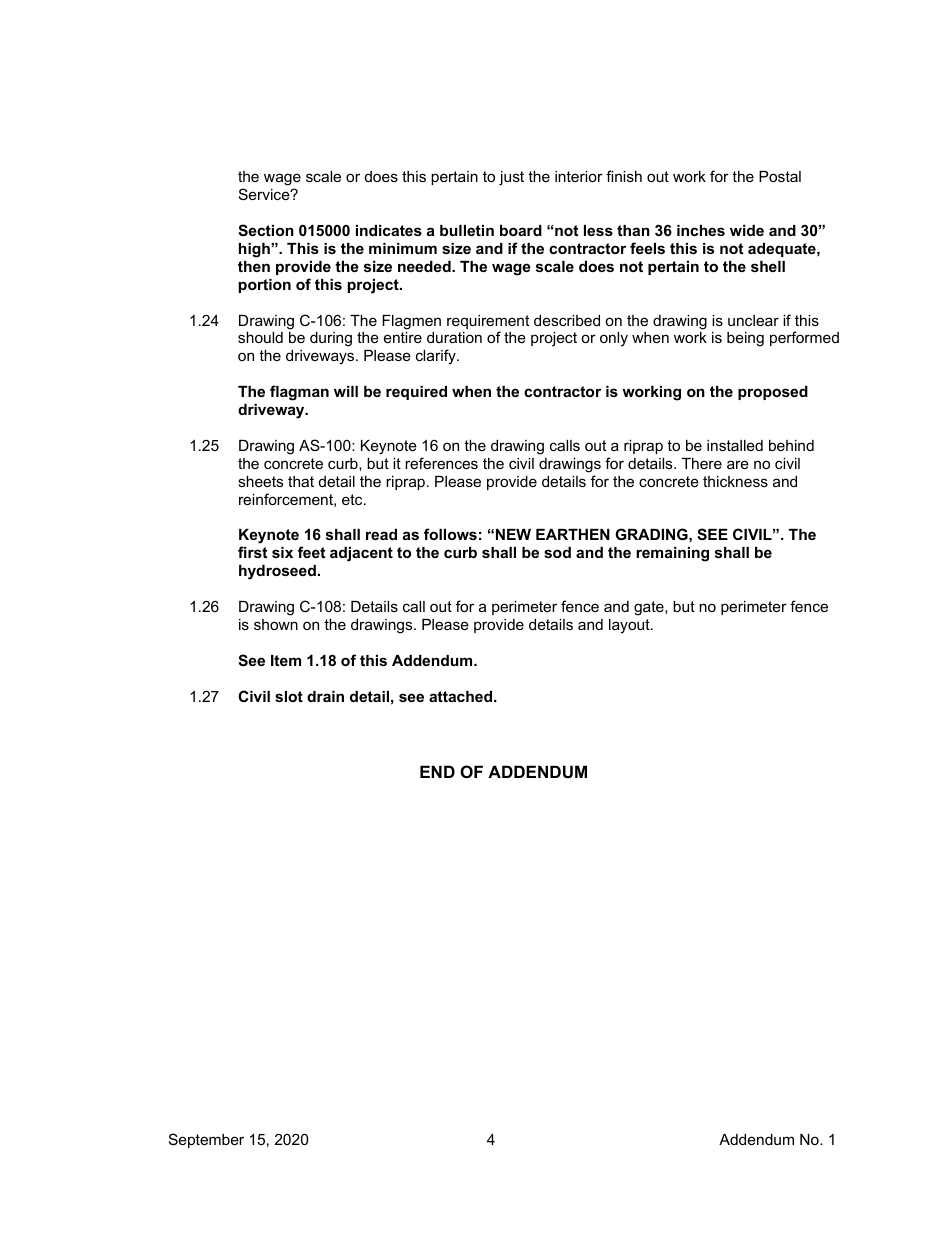 The width and height of the screenshot is (952, 1233). I want to click on thickness, so click(735, 481).
